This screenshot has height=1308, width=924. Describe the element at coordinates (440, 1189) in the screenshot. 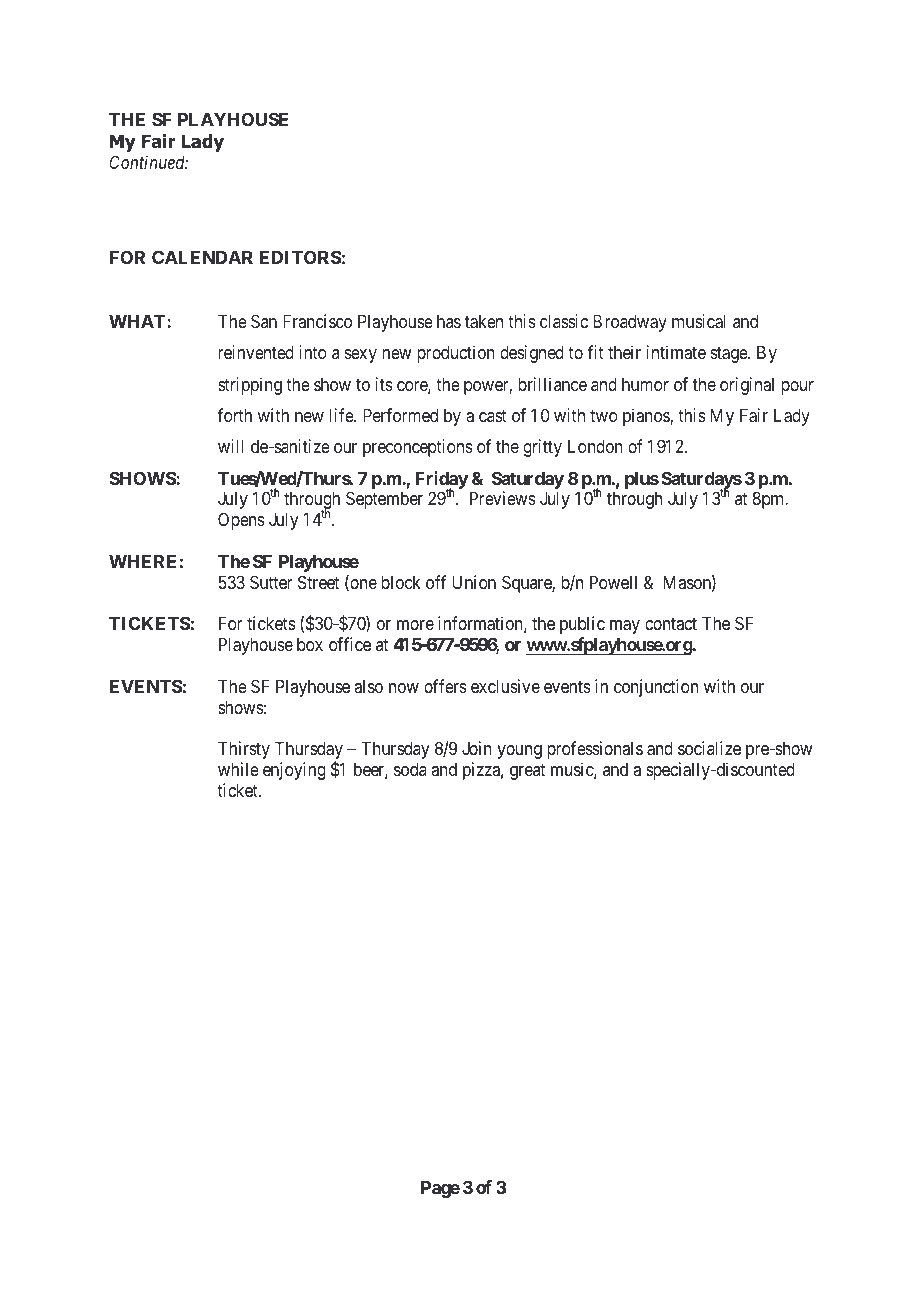

I see `Page` at that location.
